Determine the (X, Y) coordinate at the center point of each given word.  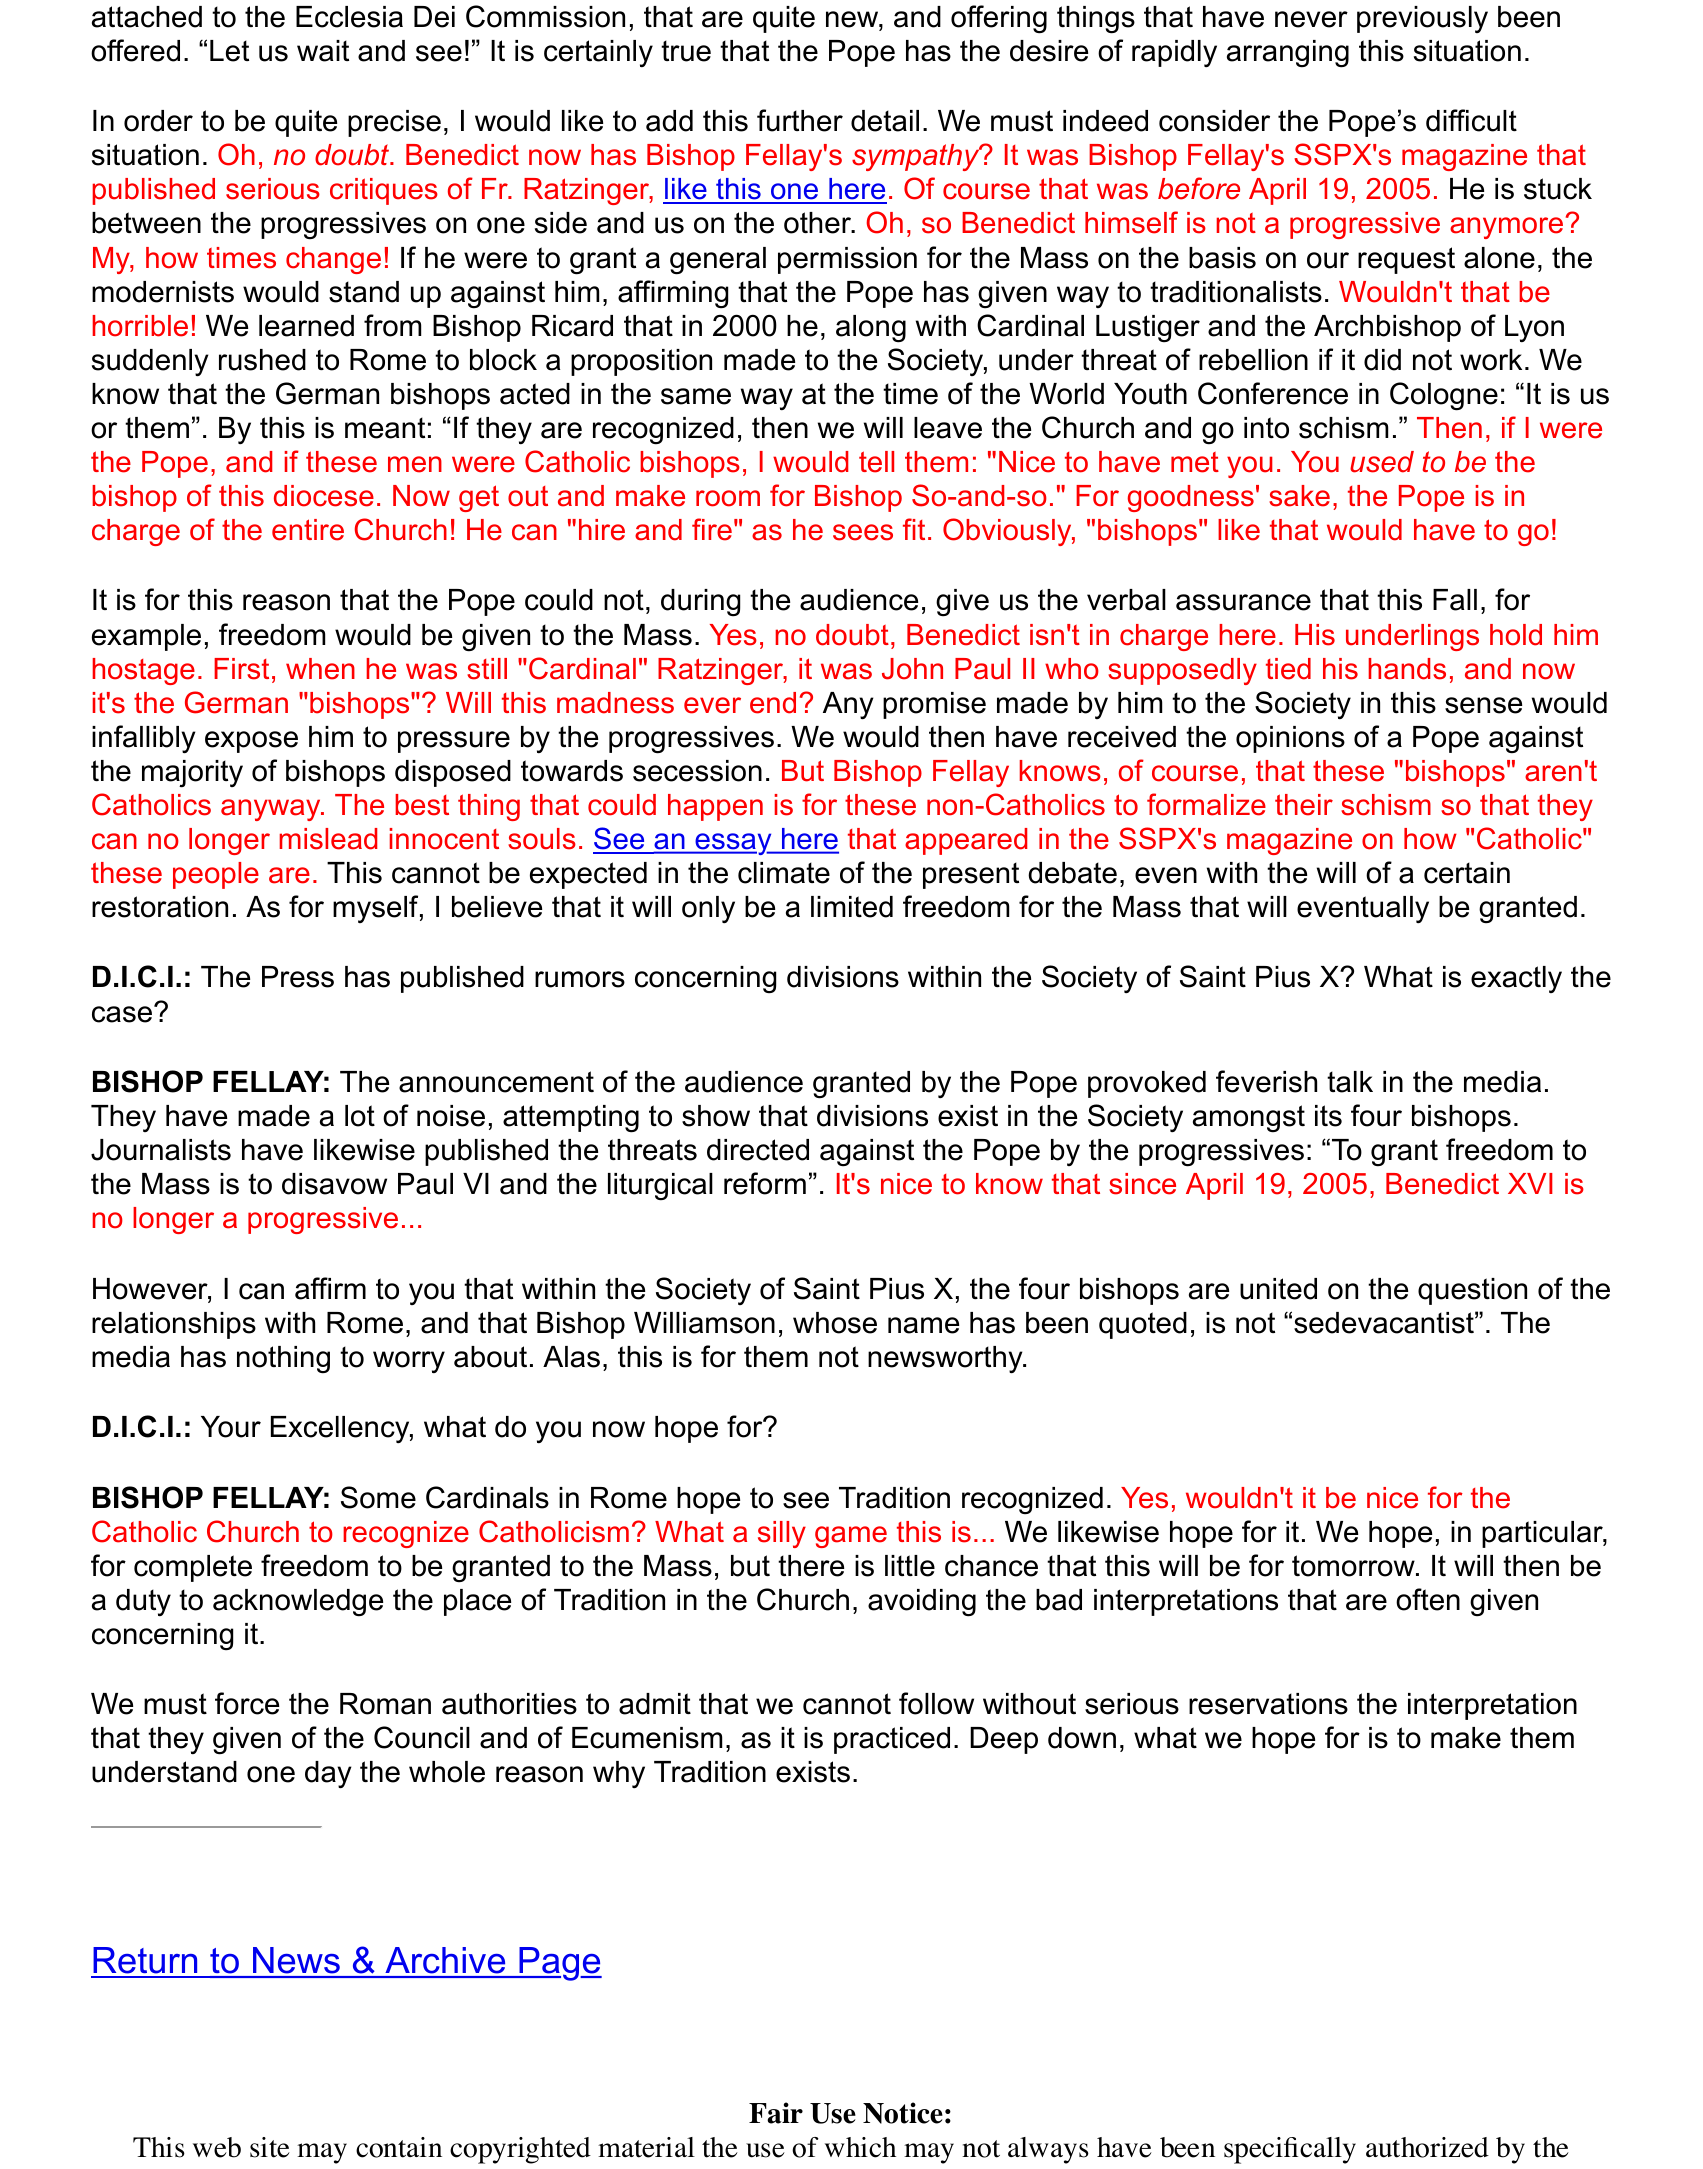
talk (1350, 1082)
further (800, 120)
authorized (1427, 2147)
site (270, 2147)
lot (360, 1116)
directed (758, 1150)
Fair (776, 2113)
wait (323, 51)
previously (1422, 19)
